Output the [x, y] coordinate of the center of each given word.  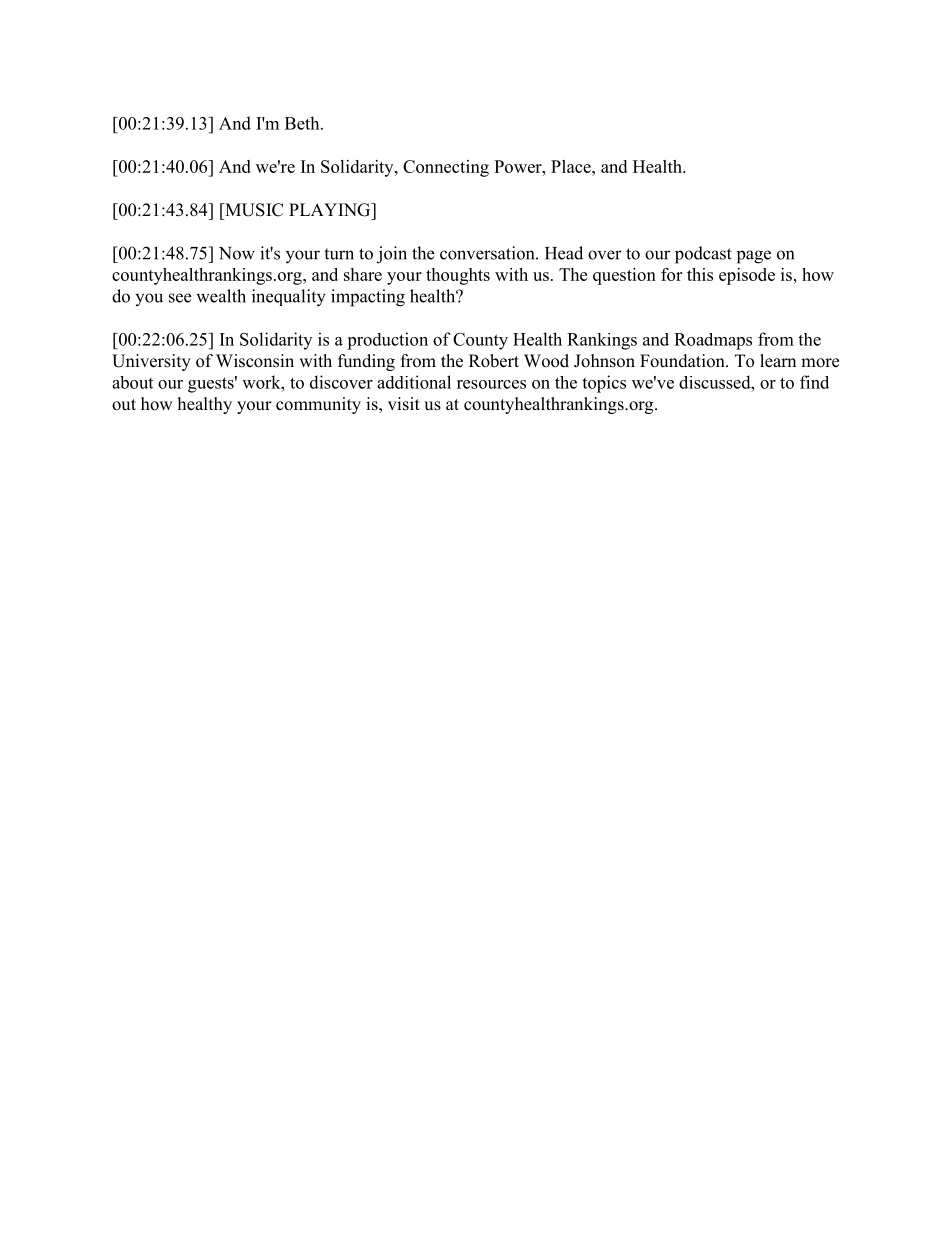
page [754, 257]
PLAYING [331, 210]
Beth [303, 123]
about [132, 382]
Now [237, 253]
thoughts [458, 276]
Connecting [446, 168]
